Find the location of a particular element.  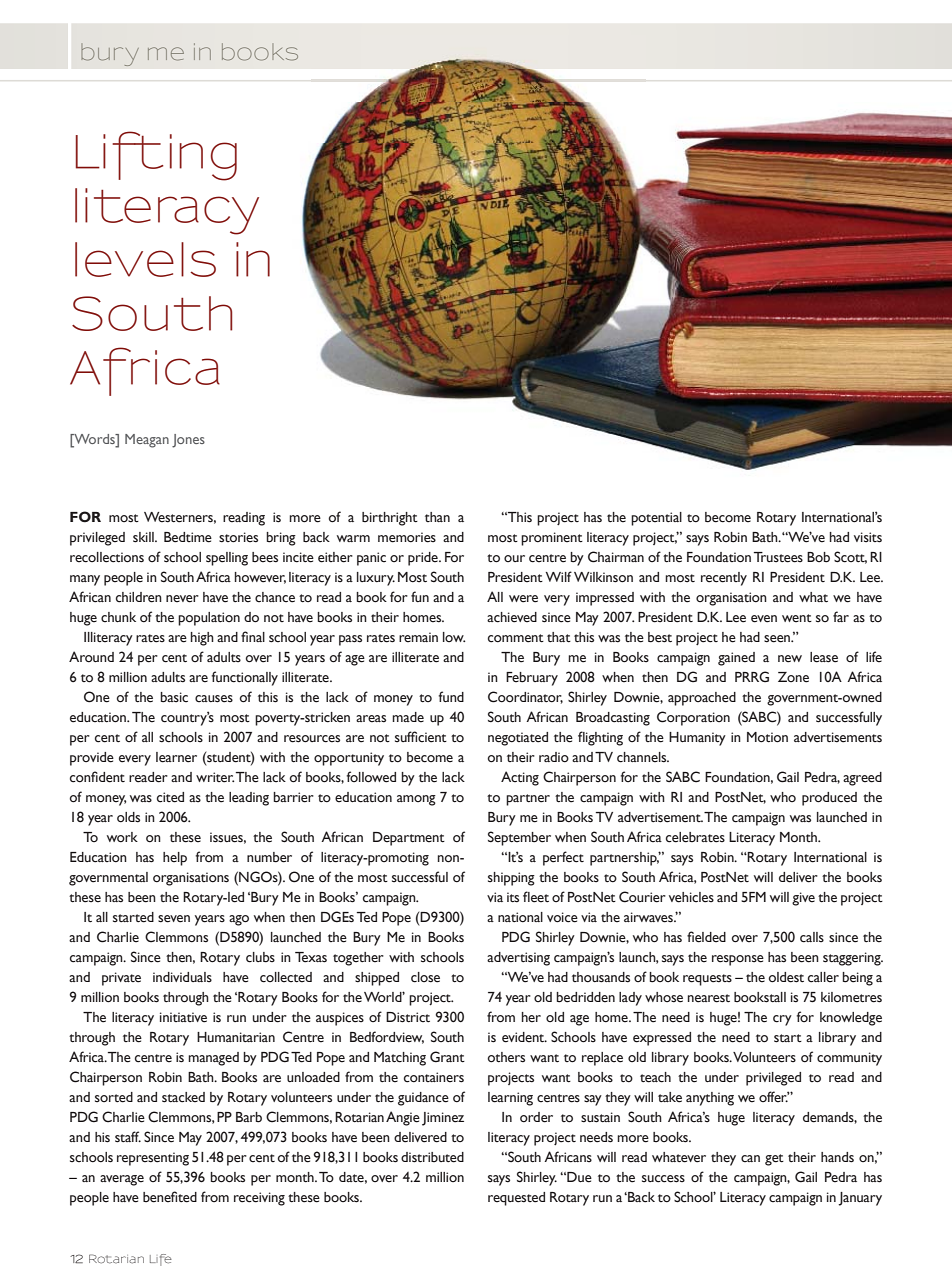

Zone is located at coordinates (793, 677).
